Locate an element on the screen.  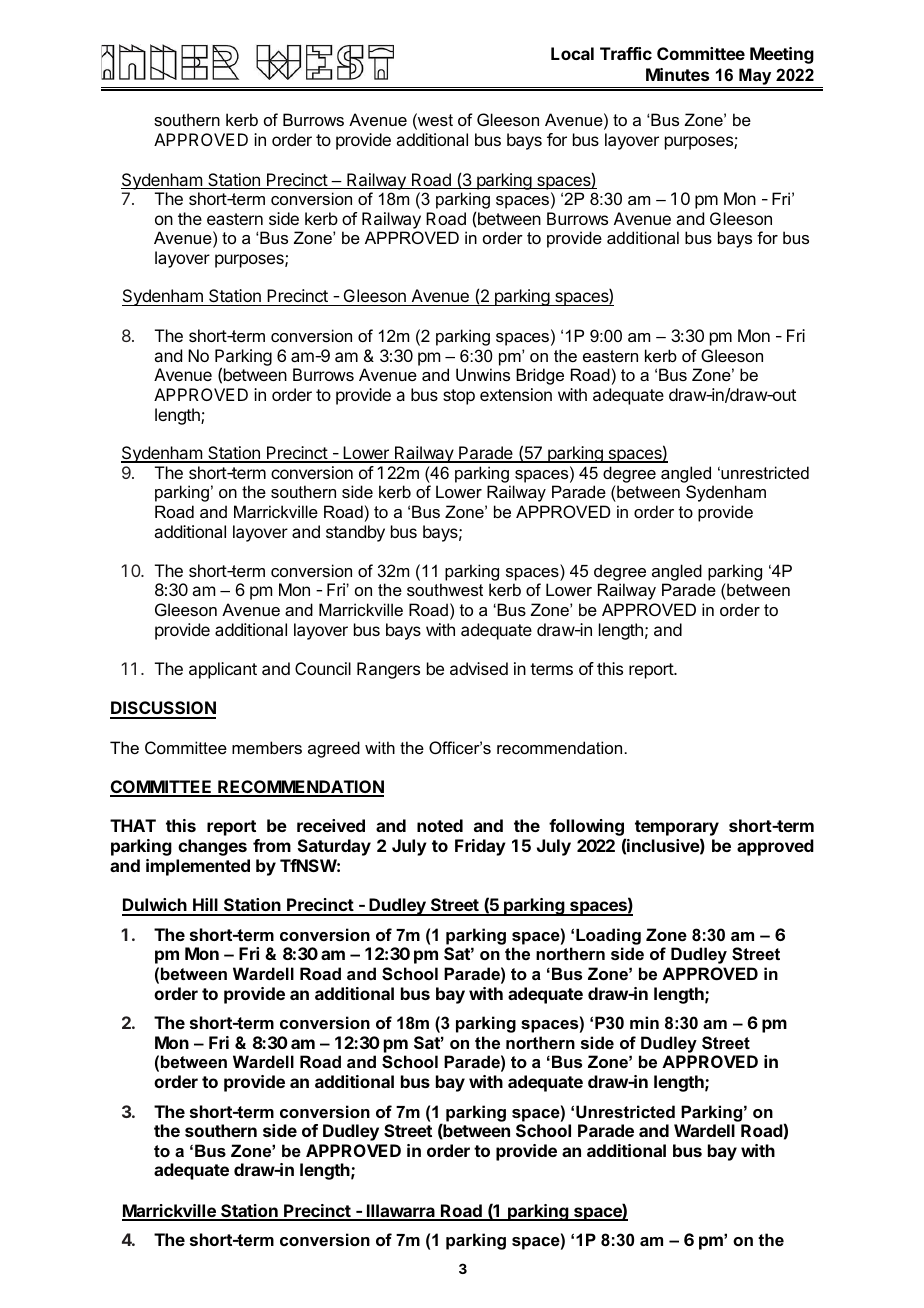
advised is located at coordinates (479, 668).
